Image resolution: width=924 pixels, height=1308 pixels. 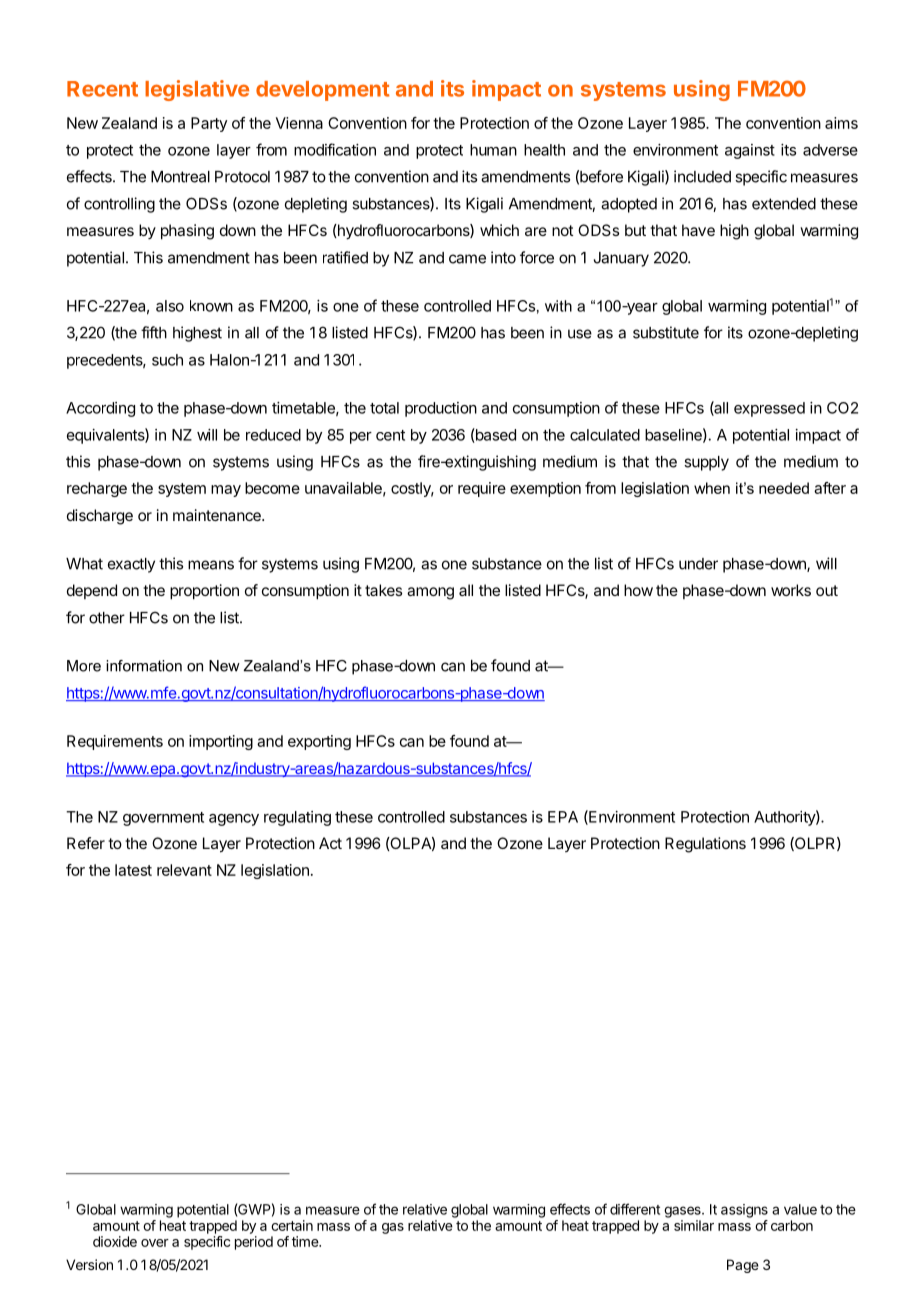 What do you see at coordinates (791, 590) in the image?
I see `works` at bounding box center [791, 590].
